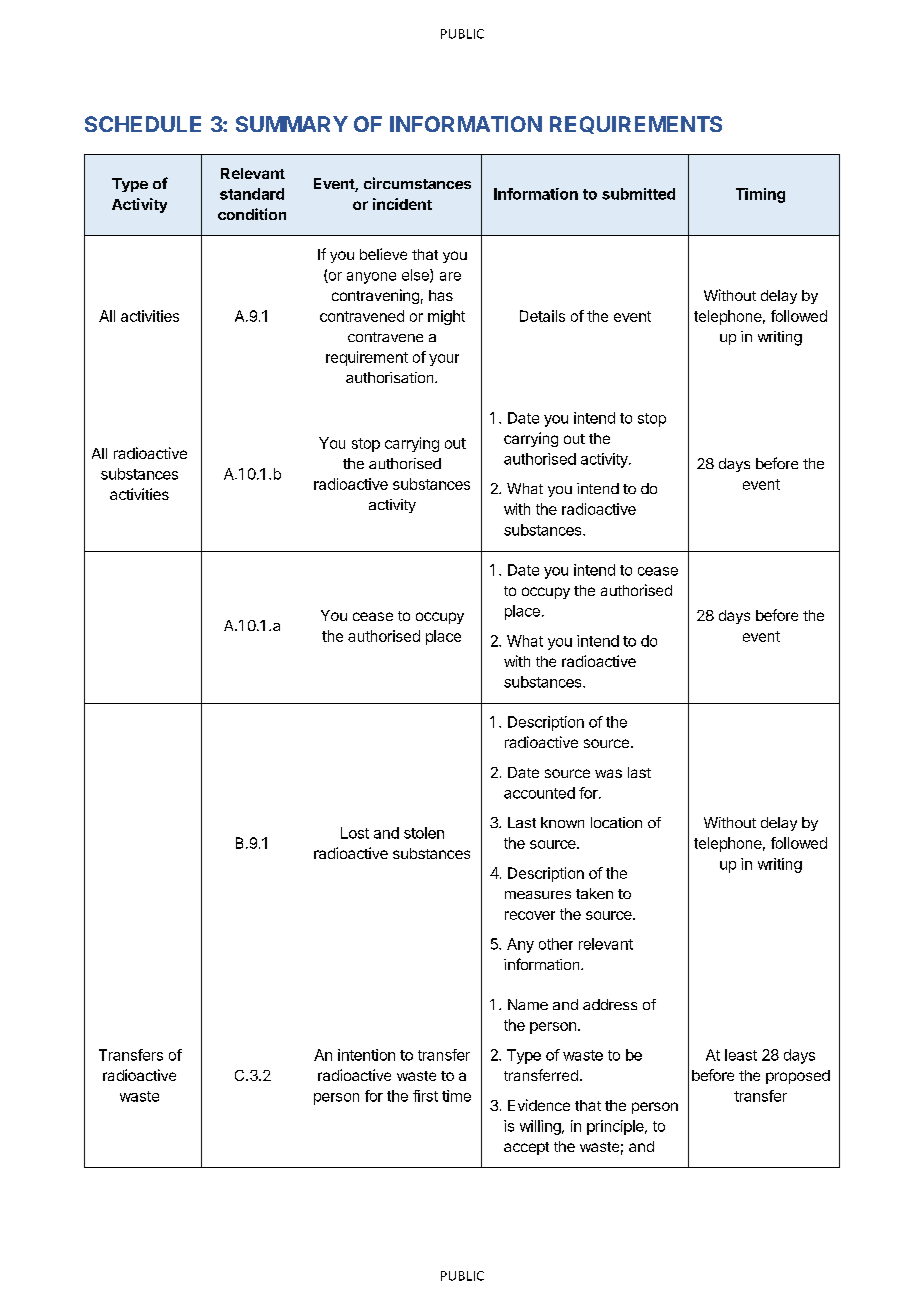 The image size is (924, 1308). Describe the element at coordinates (444, 360) in the screenshot. I see `your` at that location.
